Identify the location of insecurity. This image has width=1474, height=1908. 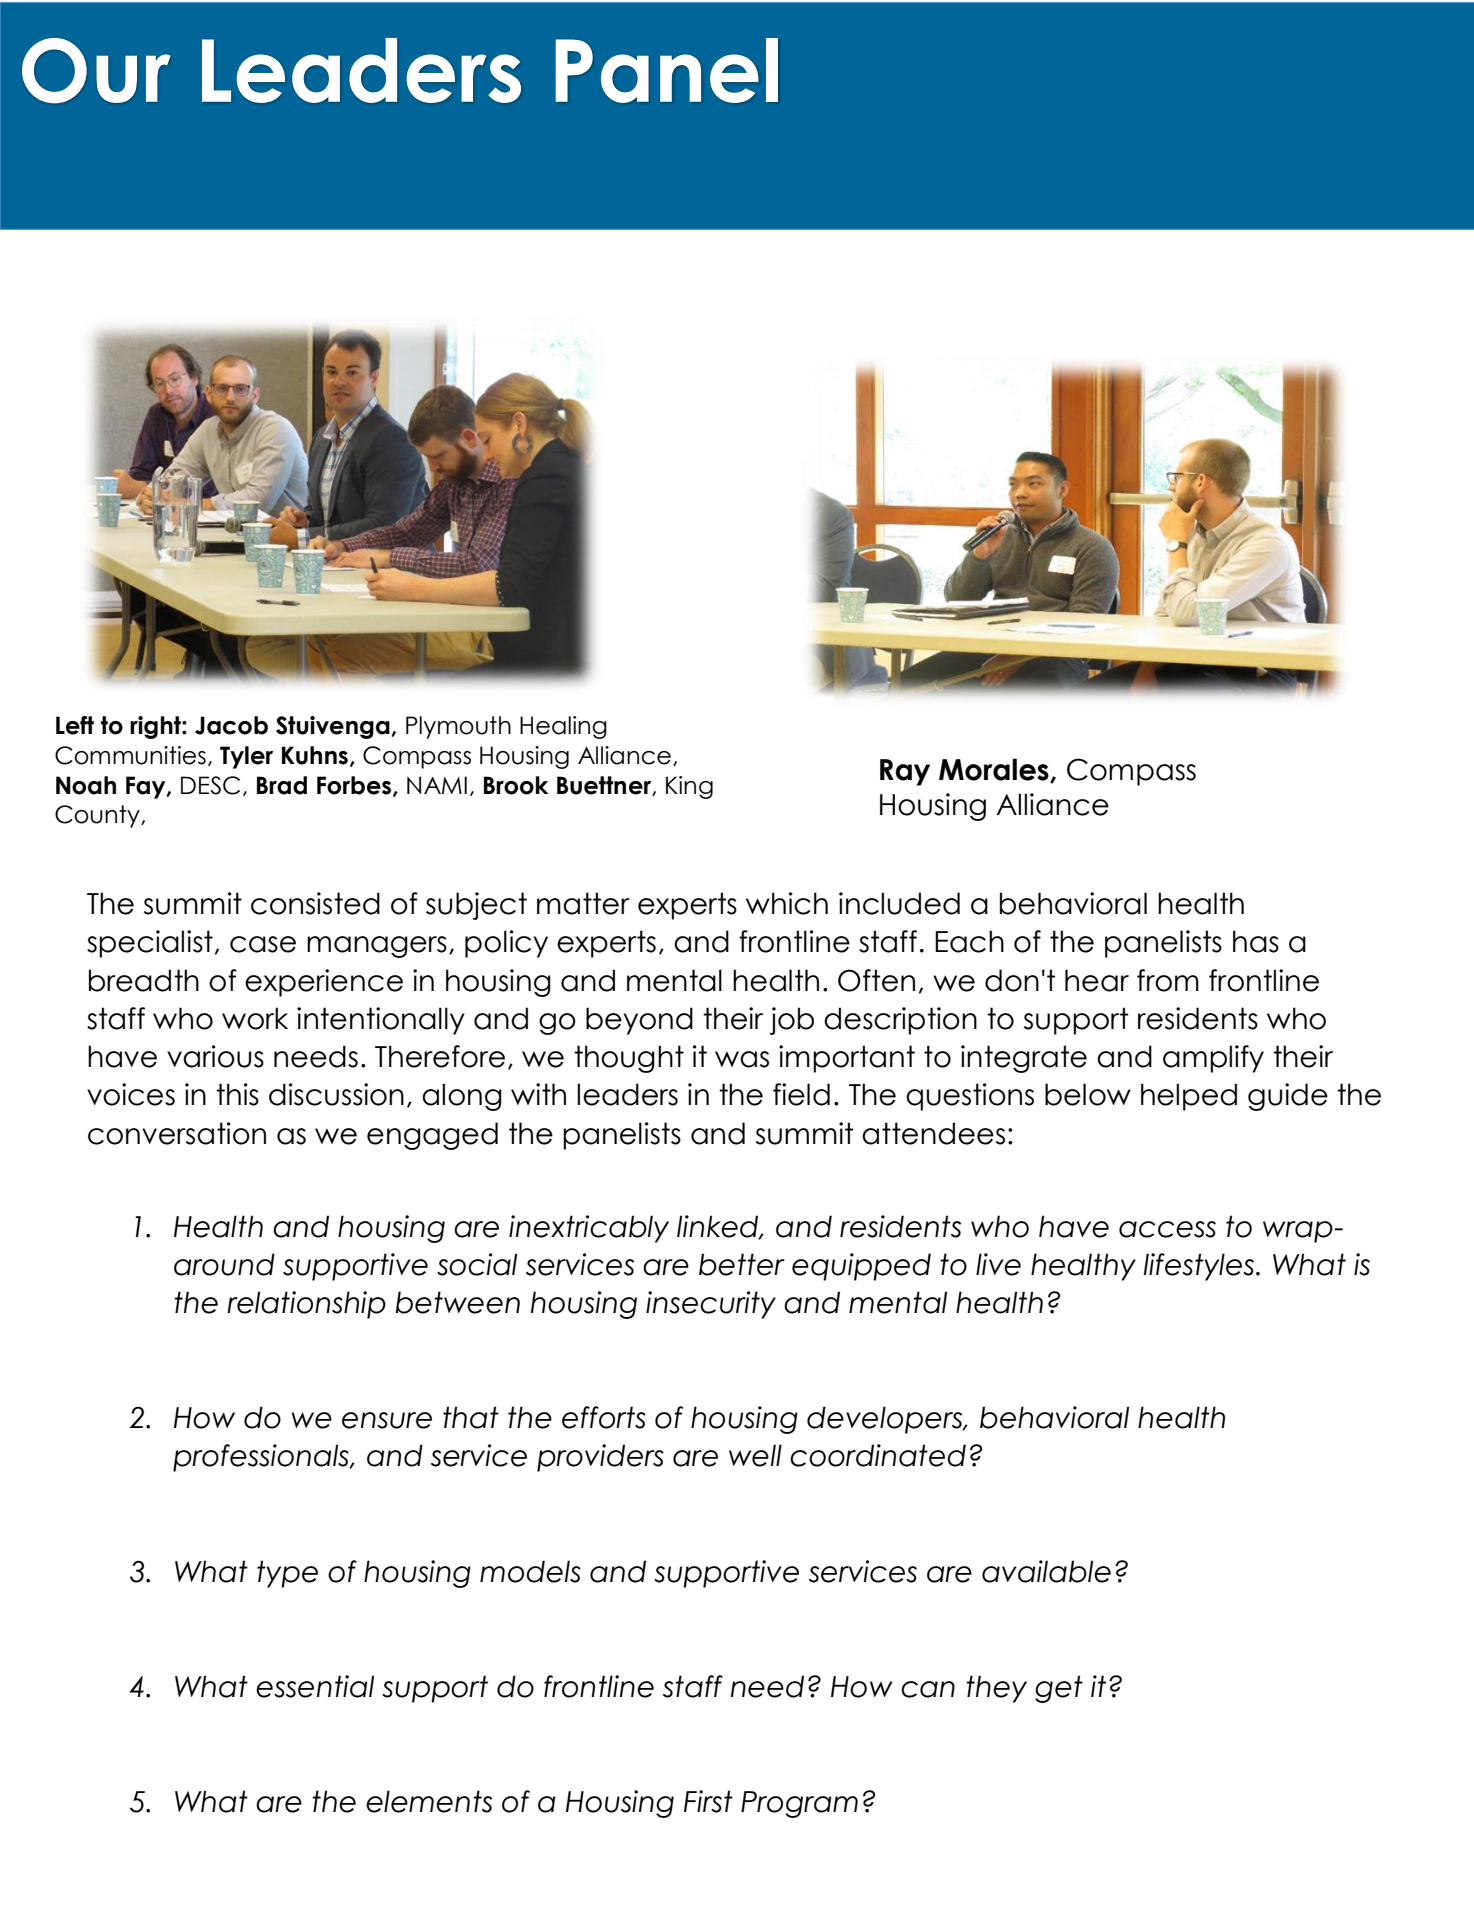
(711, 1305).
